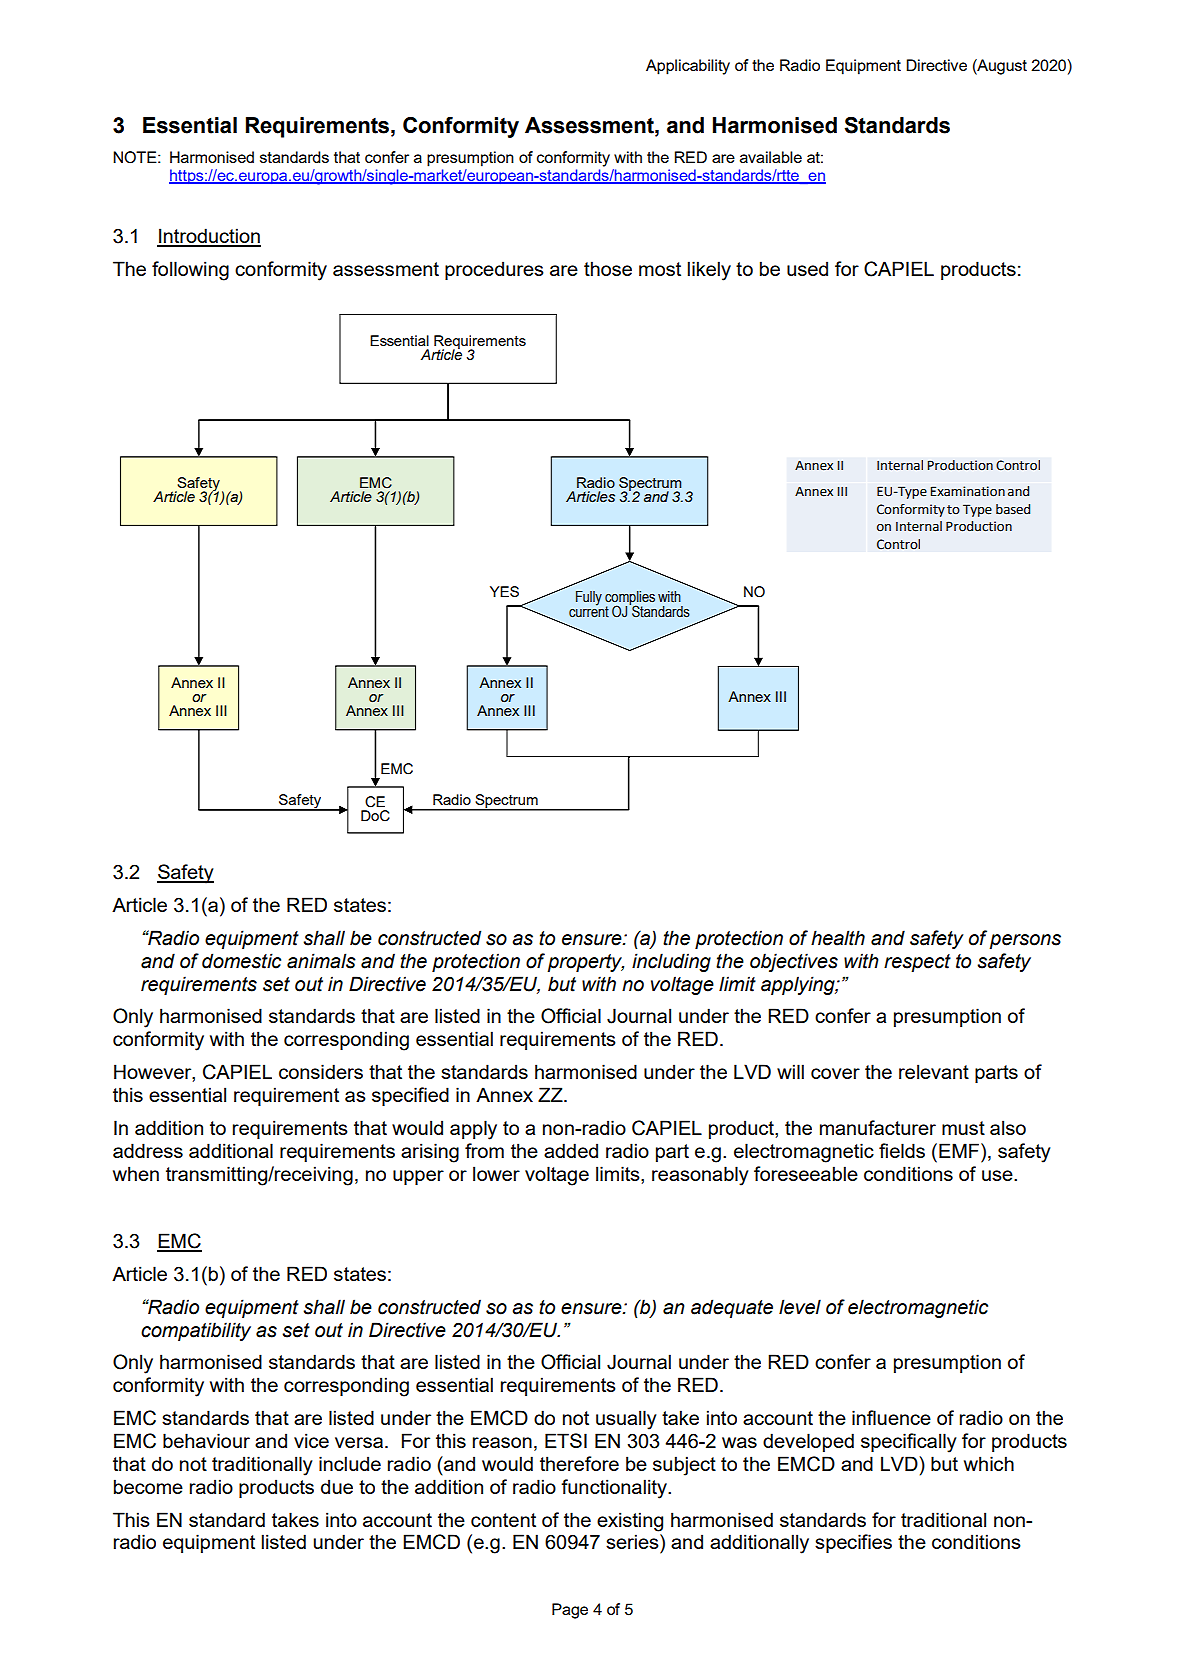 This screenshot has width=1185, height=1675. Describe the element at coordinates (571, 1150) in the screenshot. I see `added` at that location.
